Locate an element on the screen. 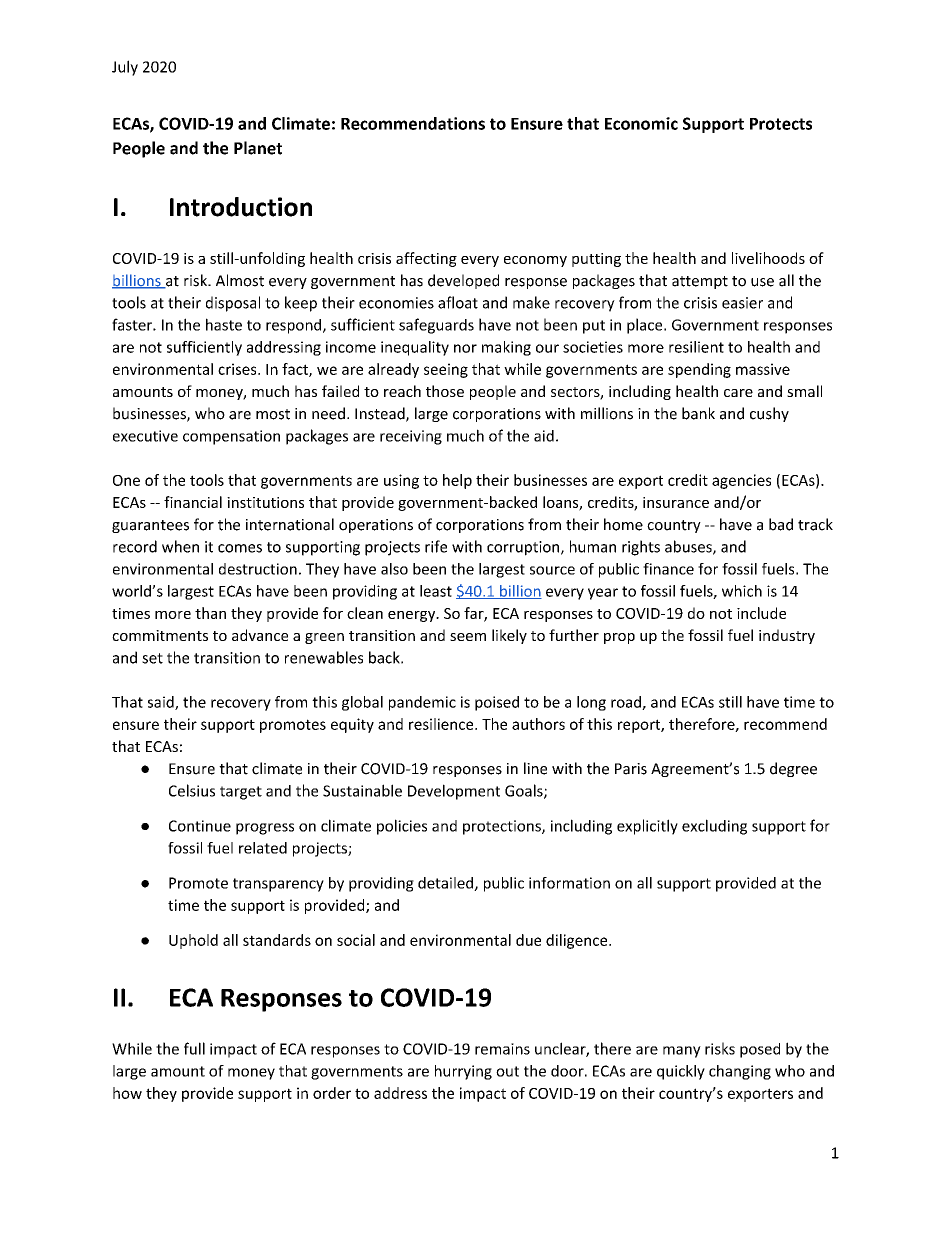 This screenshot has height=1233, width=952. hurrying is located at coordinates (463, 1072).
